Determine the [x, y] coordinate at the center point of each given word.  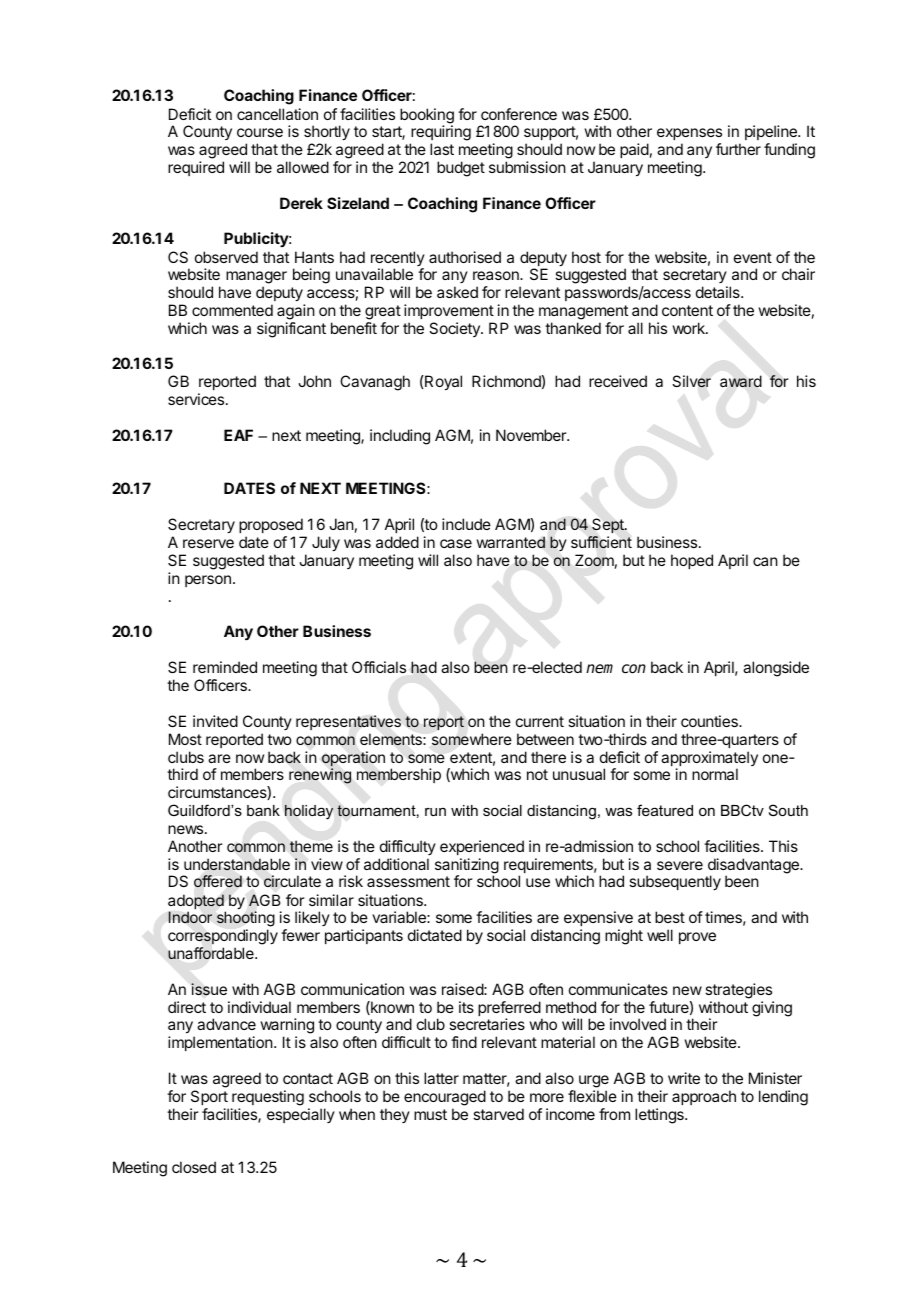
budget [461, 169]
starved [498, 1114]
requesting [268, 1098]
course [260, 132]
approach [704, 1097]
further [738, 149]
